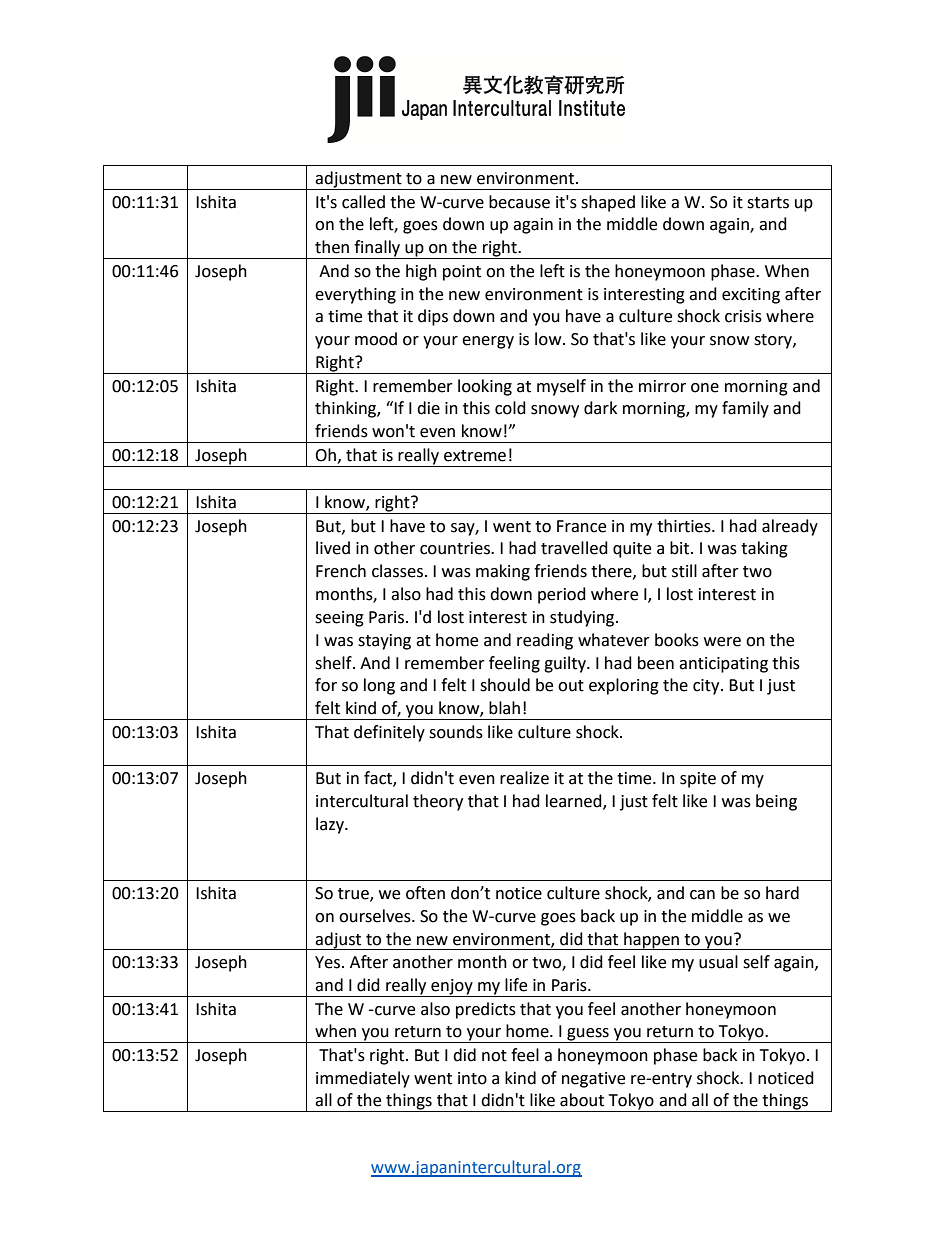  What do you see at coordinates (768, 203) in the screenshot?
I see `starts` at bounding box center [768, 203].
